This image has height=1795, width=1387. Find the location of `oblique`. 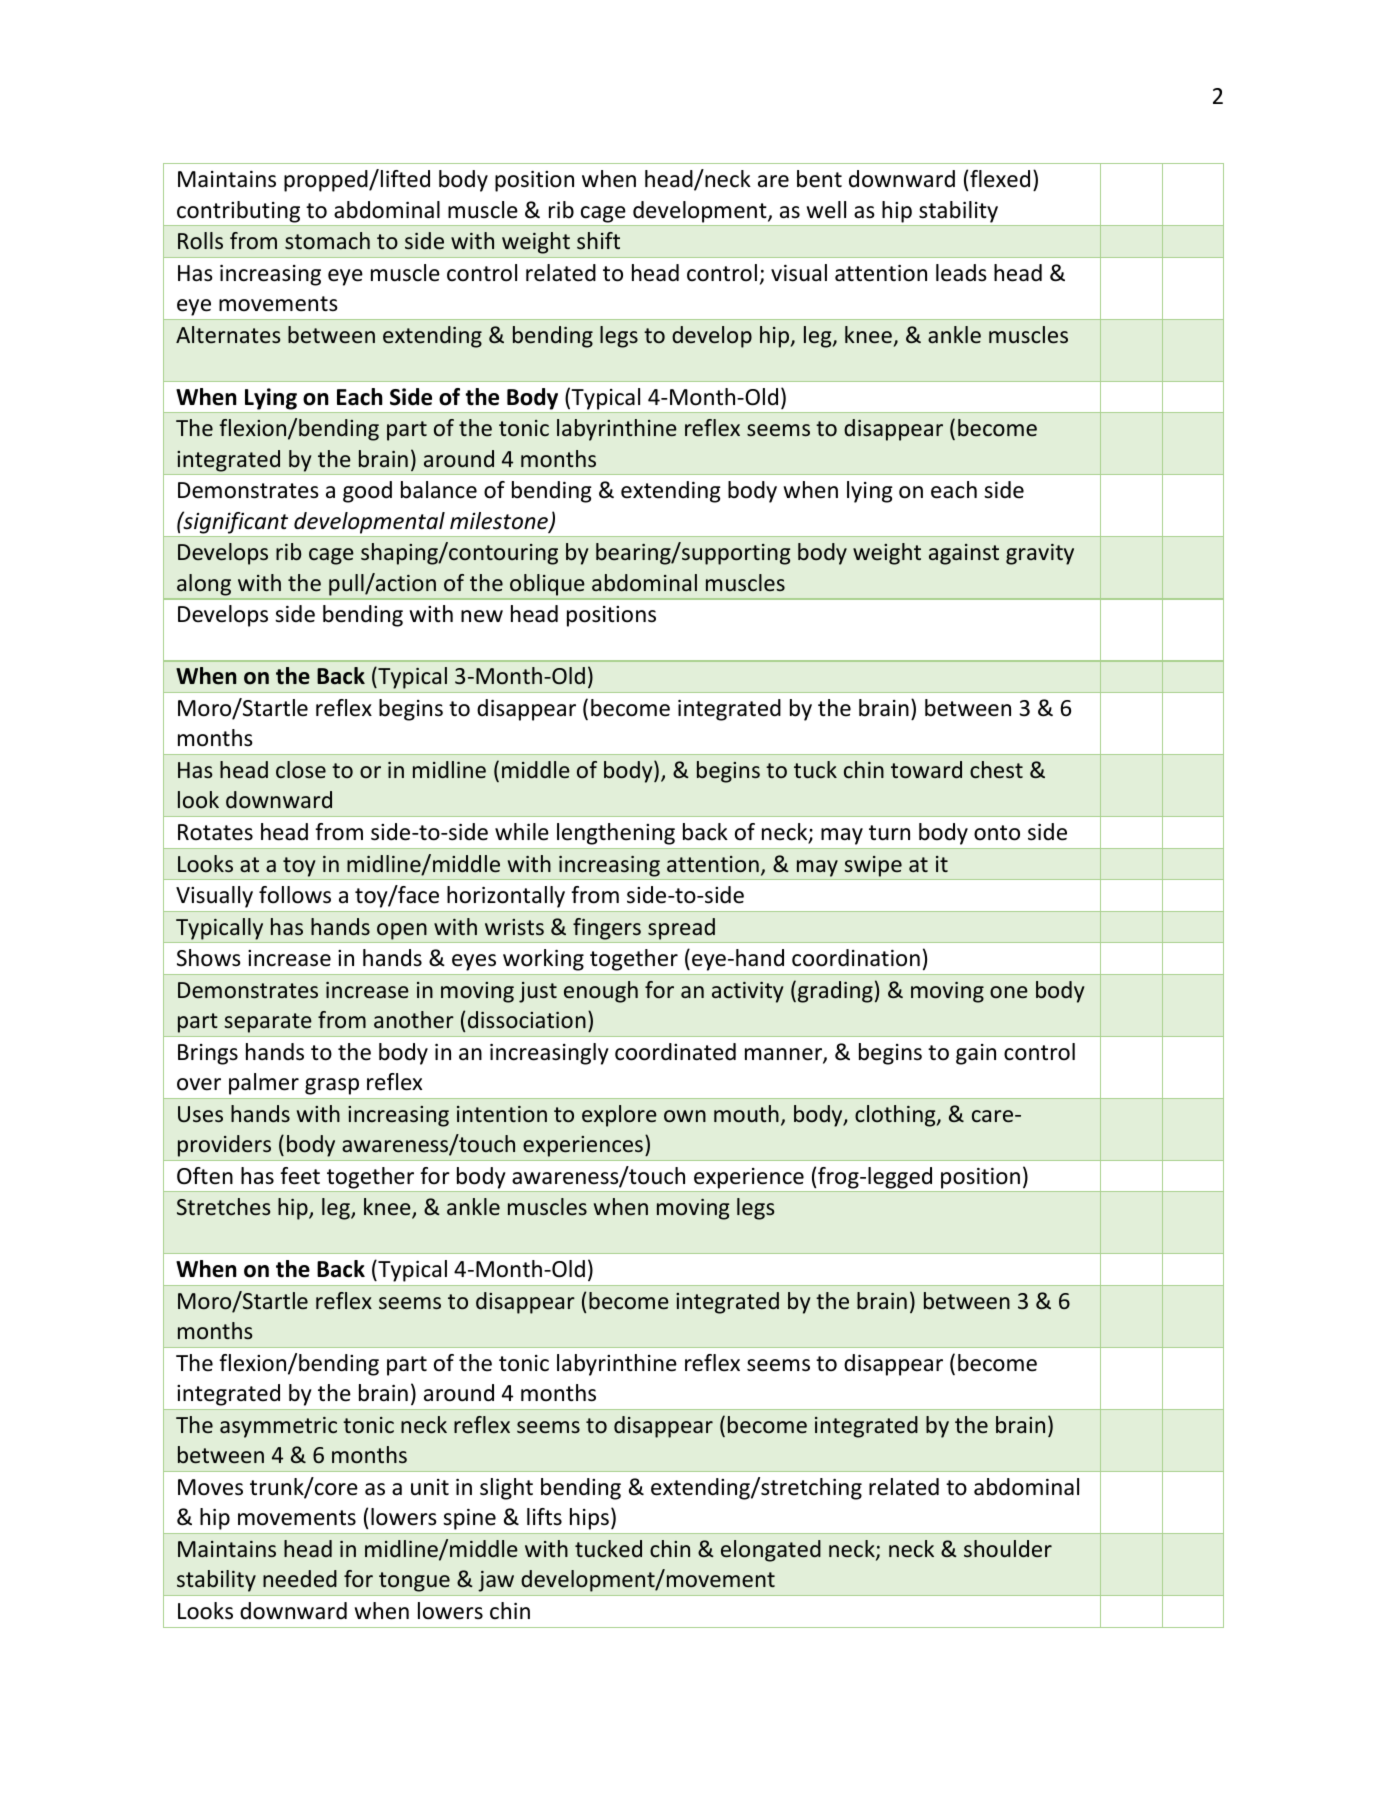

oblique is located at coordinates (547, 585).
